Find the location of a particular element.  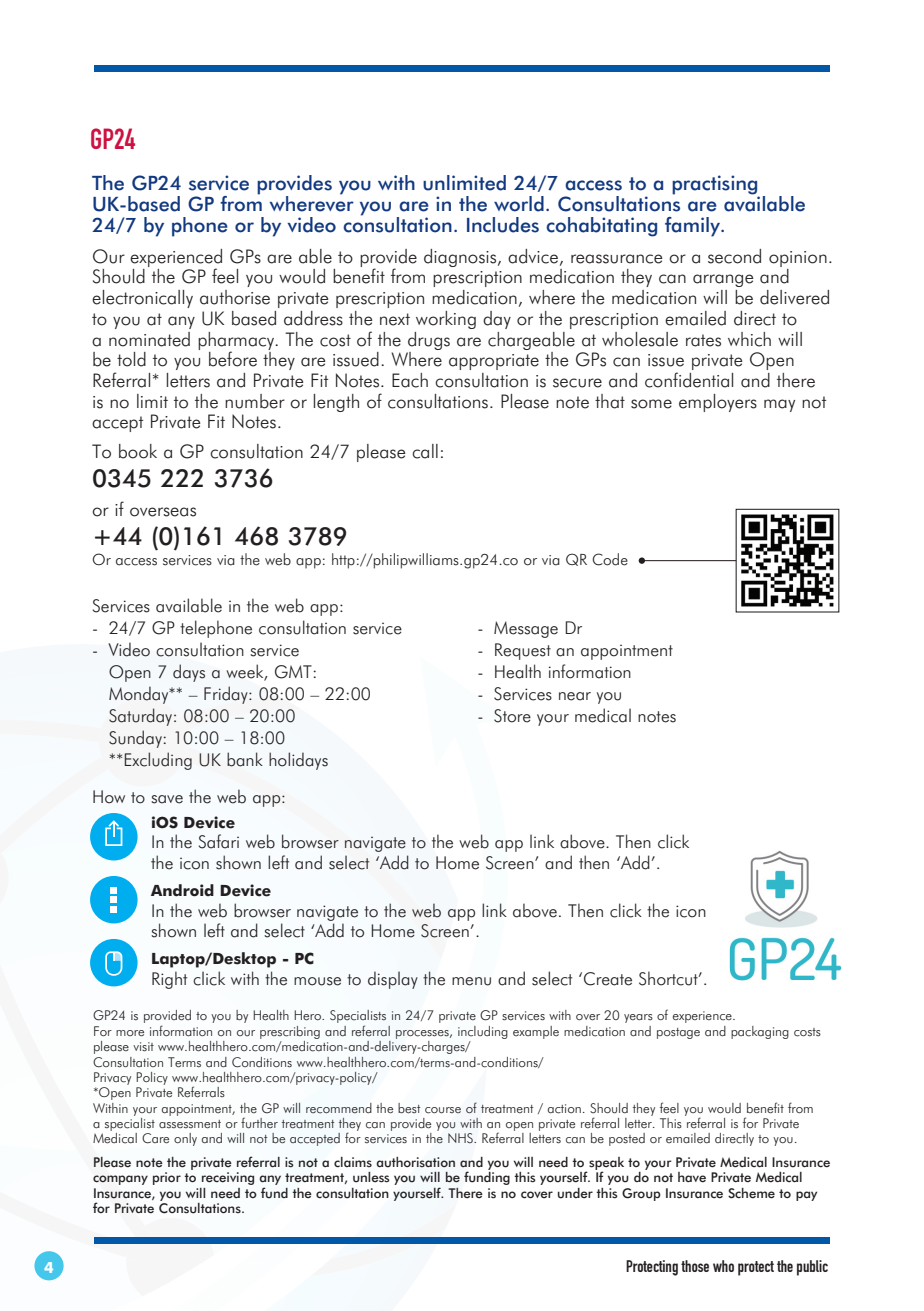

those is located at coordinates (695, 1266).
